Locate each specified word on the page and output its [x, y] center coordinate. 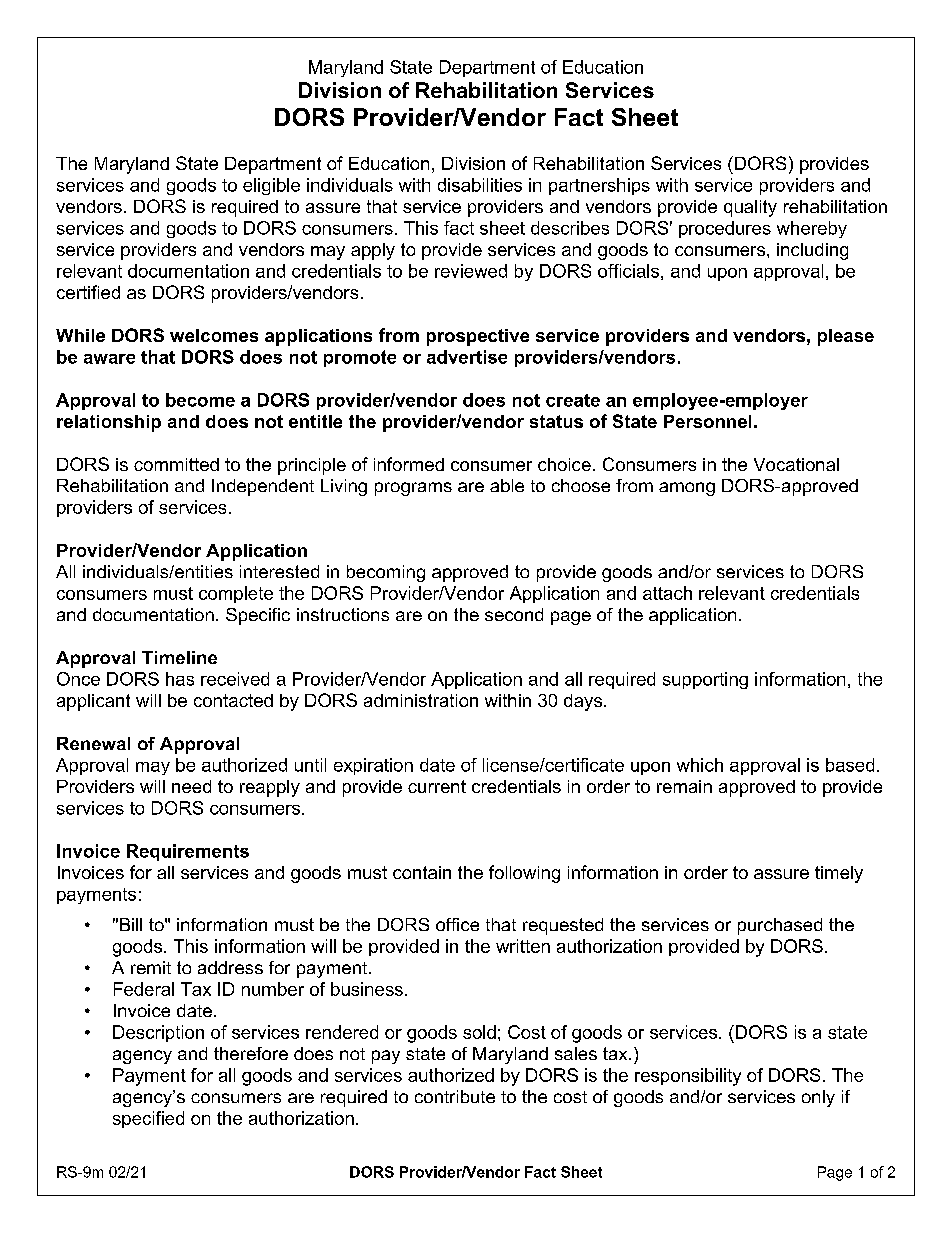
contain [422, 872]
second [514, 614]
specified [148, 1119]
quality [750, 208]
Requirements [188, 852]
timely [839, 874]
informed [409, 464]
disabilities [480, 185]
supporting [705, 680]
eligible [271, 186]
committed [176, 464]
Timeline [179, 657]
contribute [455, 1096]
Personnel [707, 421]
